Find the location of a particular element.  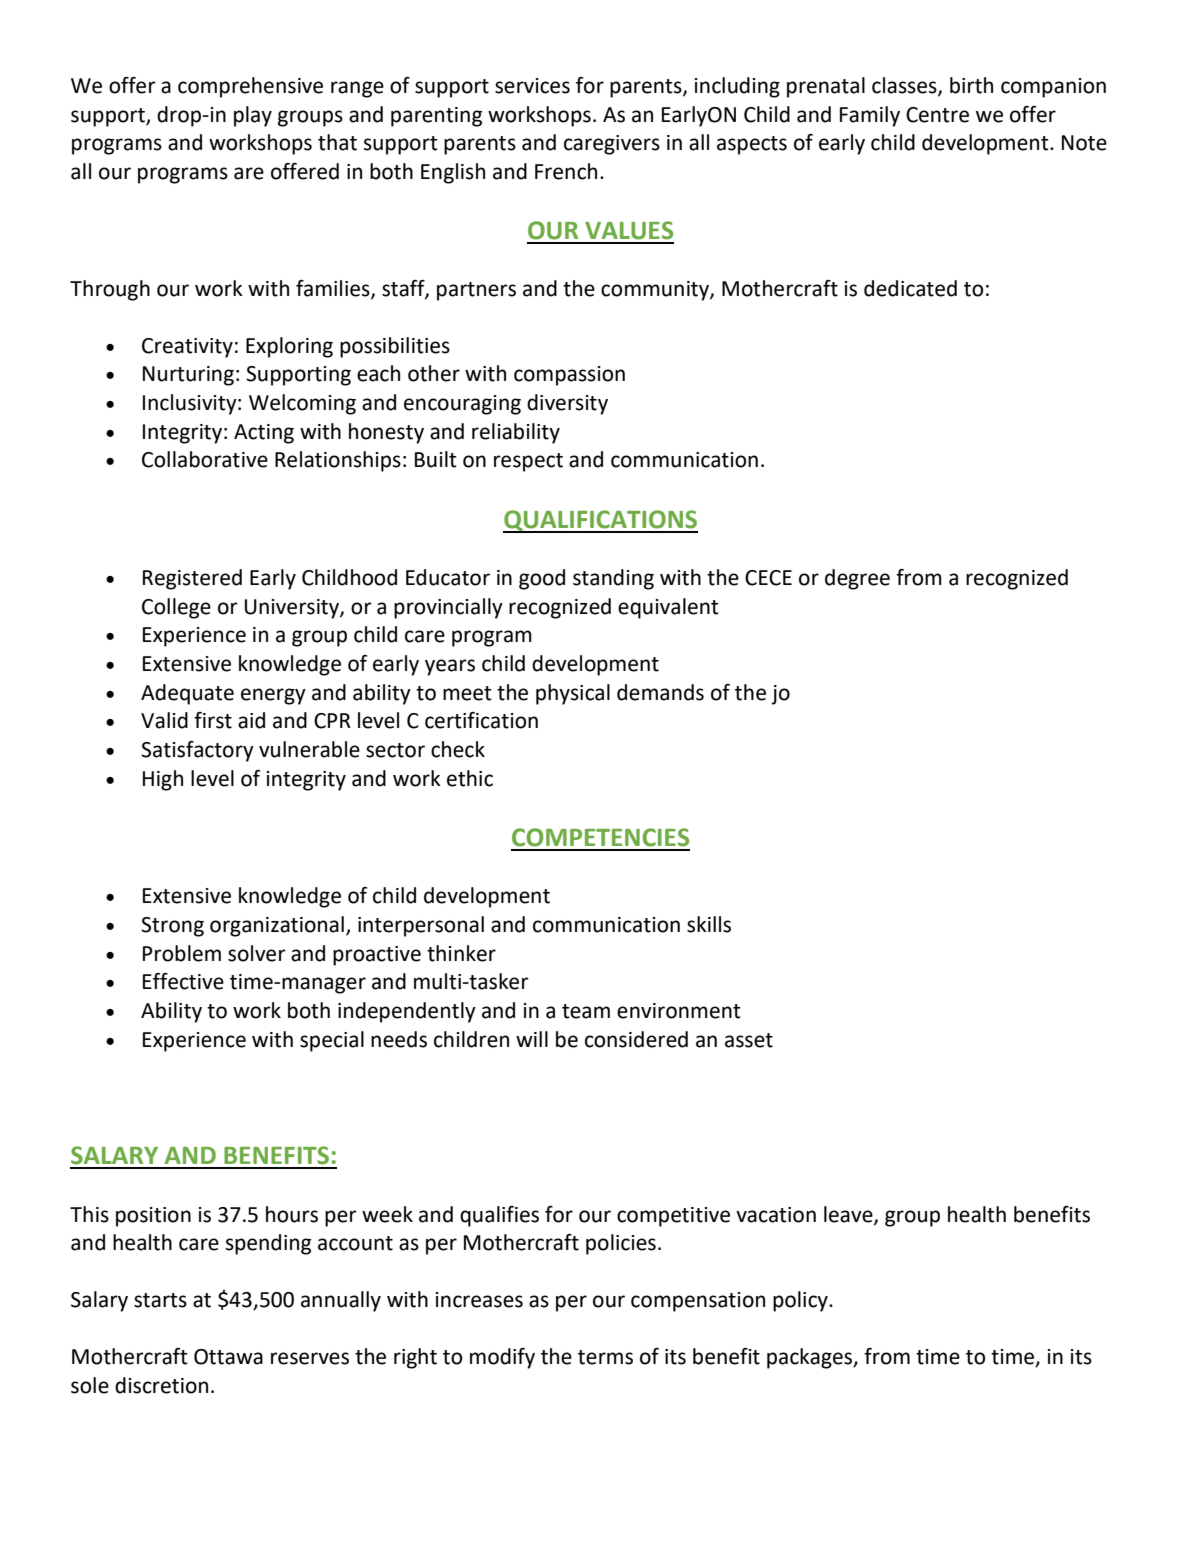

Problem is located at coordinates (182, 953).
